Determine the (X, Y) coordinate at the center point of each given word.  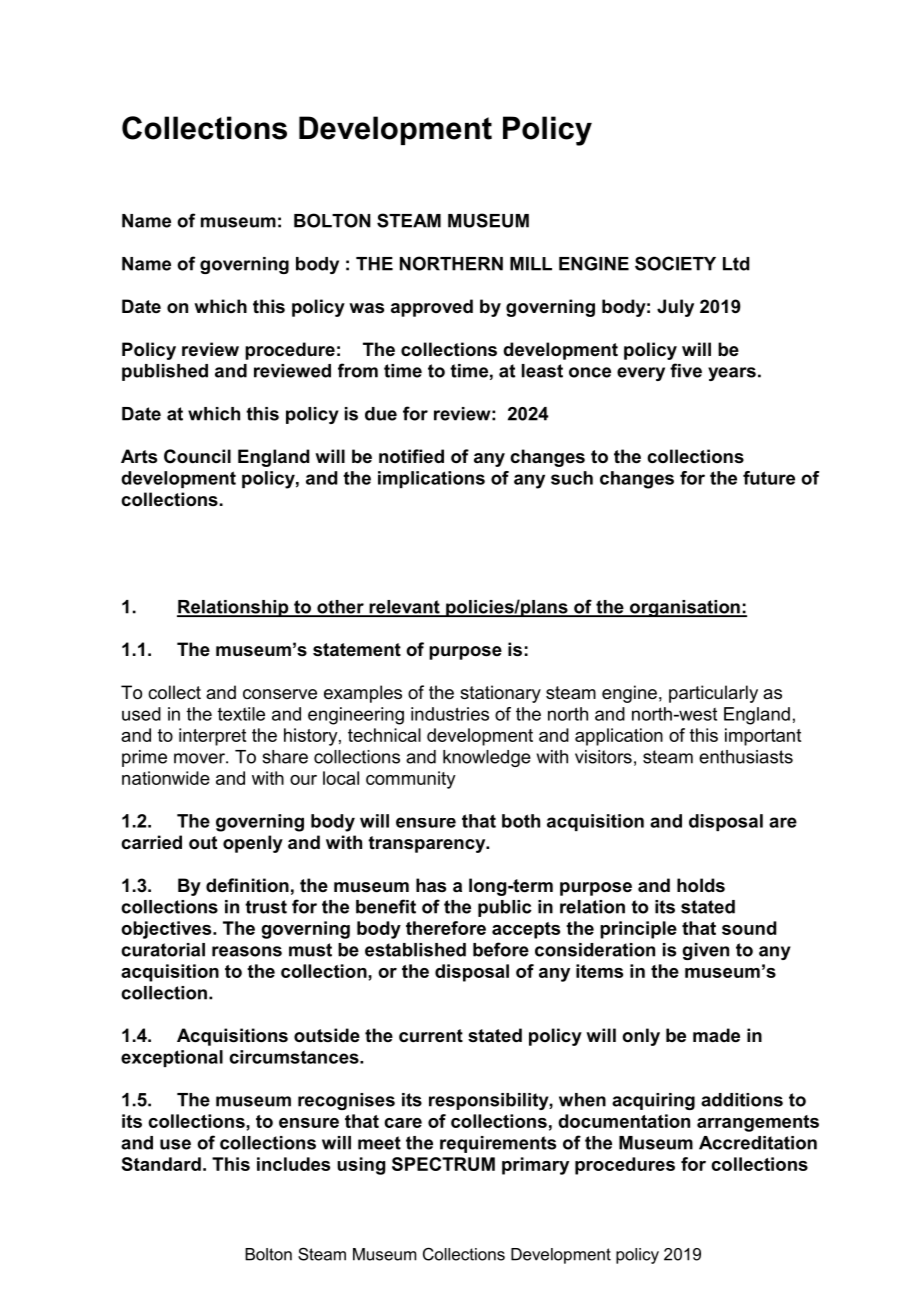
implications (431, 479)
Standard (161, 1164)
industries (450, 714)
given (705, 951)
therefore (446, 928)
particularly (713, 694)
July (675, 308)
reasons (247, 951)
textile (241, 714)
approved (432, 308)
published (165, 372)
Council (197, 456)
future (769, 478)
